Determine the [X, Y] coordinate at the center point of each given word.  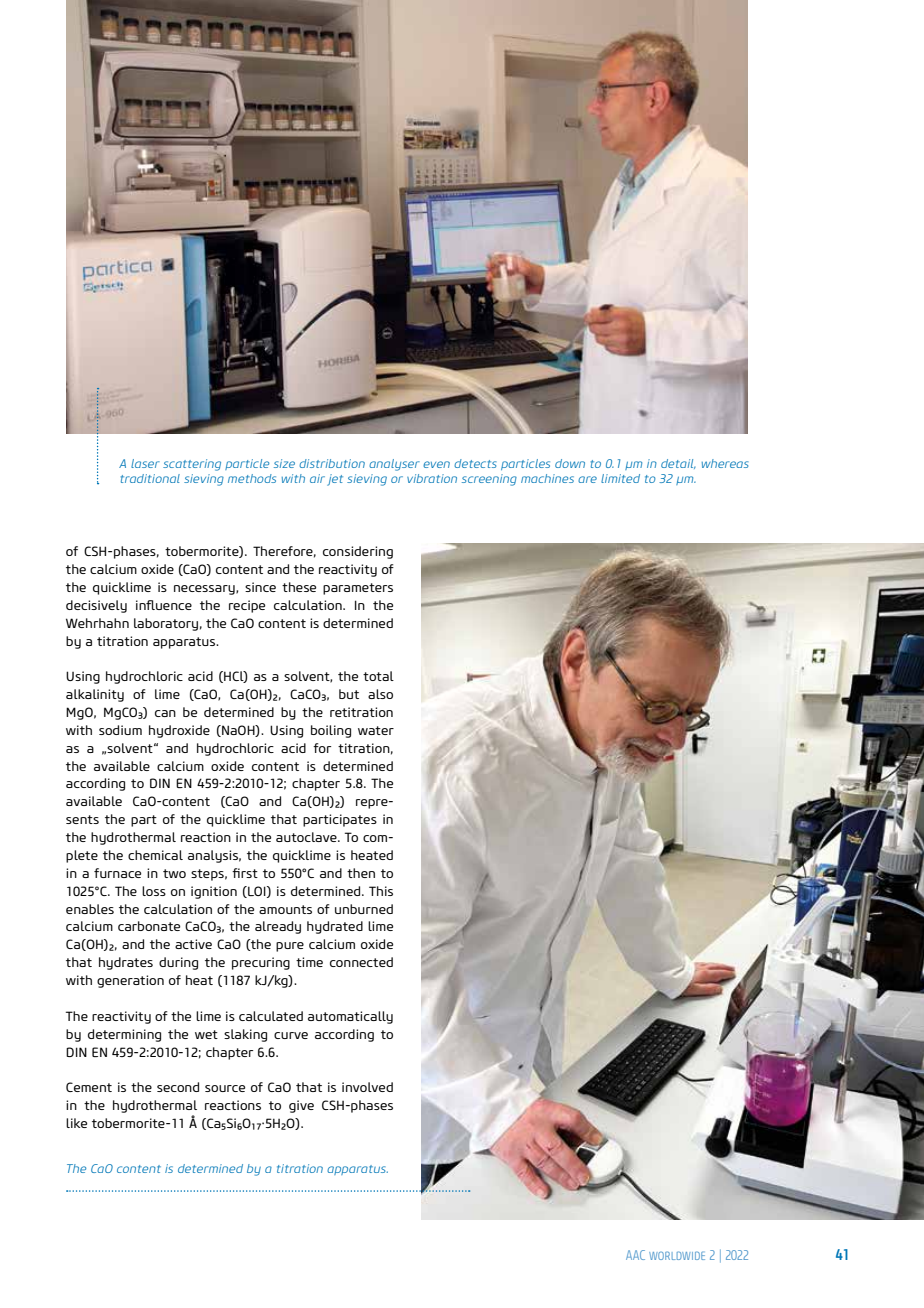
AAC [635, 1255]
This [381, 891]
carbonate [149, 926]
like [76, 1123]
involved [367, 1087]
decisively [96, 606]
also [380, 694]
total [378, 676]
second [178, 1087]
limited [620, 478]
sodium [120, 730]
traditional [150, 478]
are [587, 479]
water [376, 730]
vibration [432, 478]
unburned [364, 909]
